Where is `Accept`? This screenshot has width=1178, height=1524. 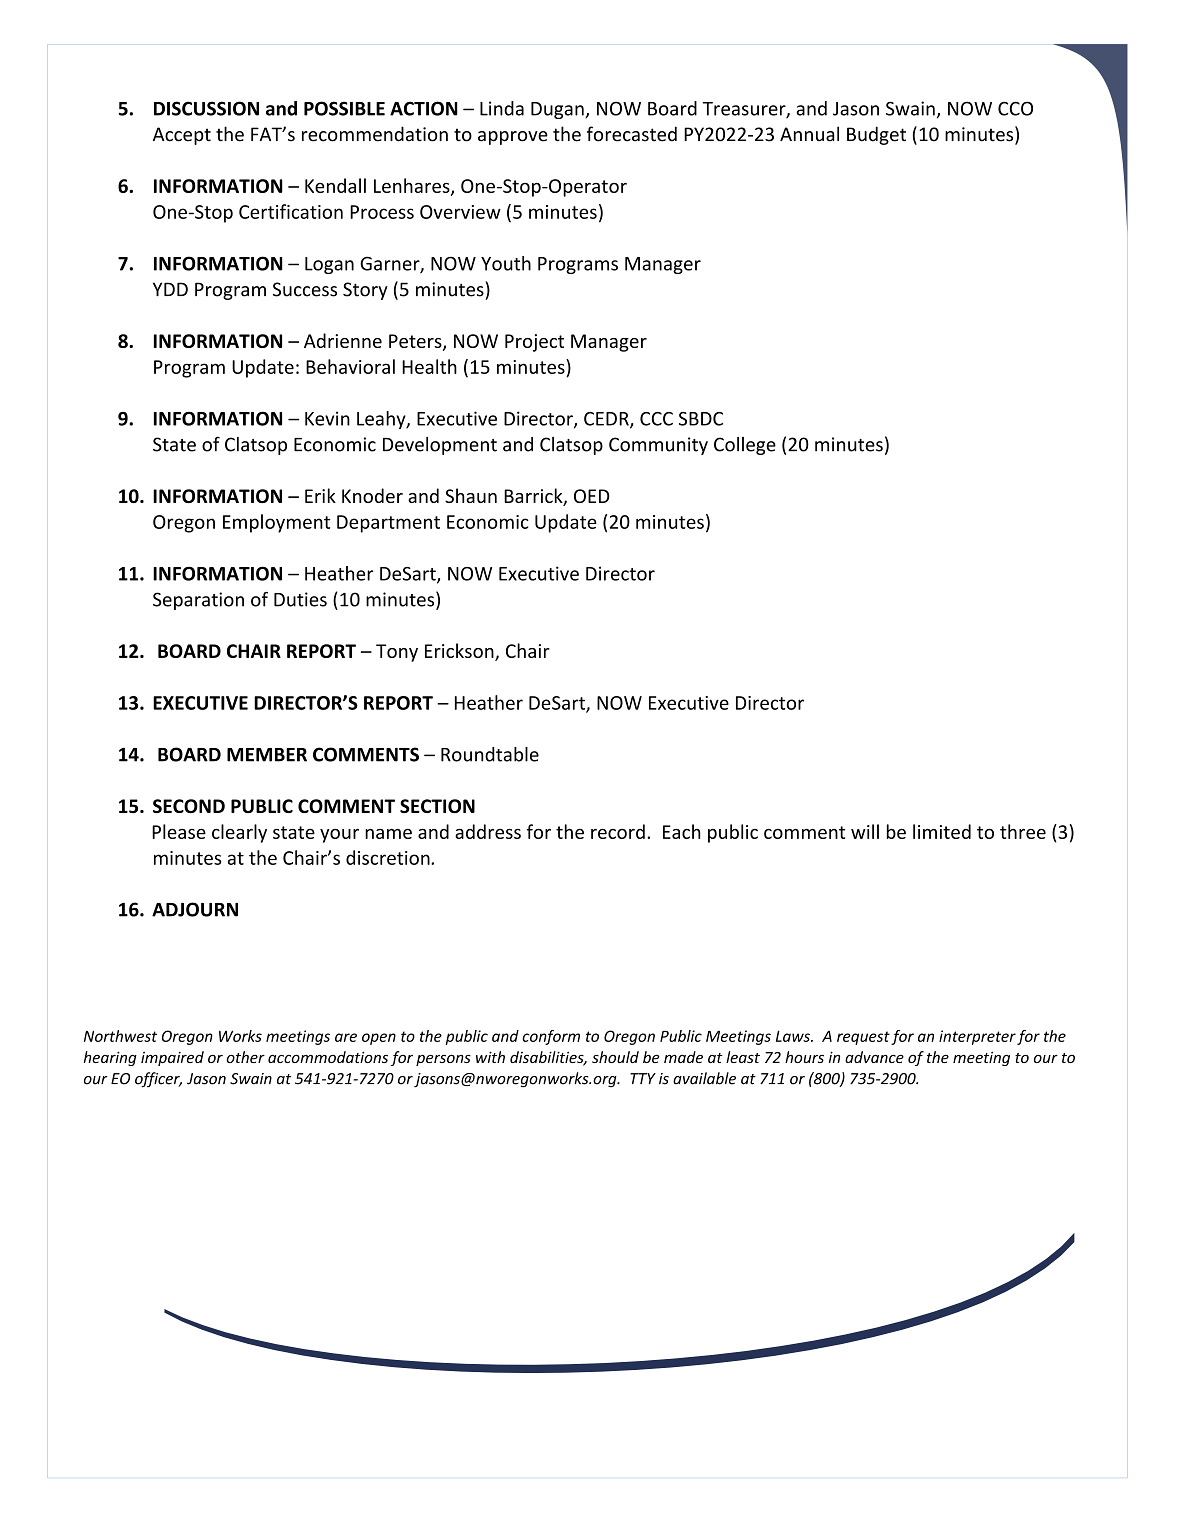 Accept is located at coordinates (182, 136).
